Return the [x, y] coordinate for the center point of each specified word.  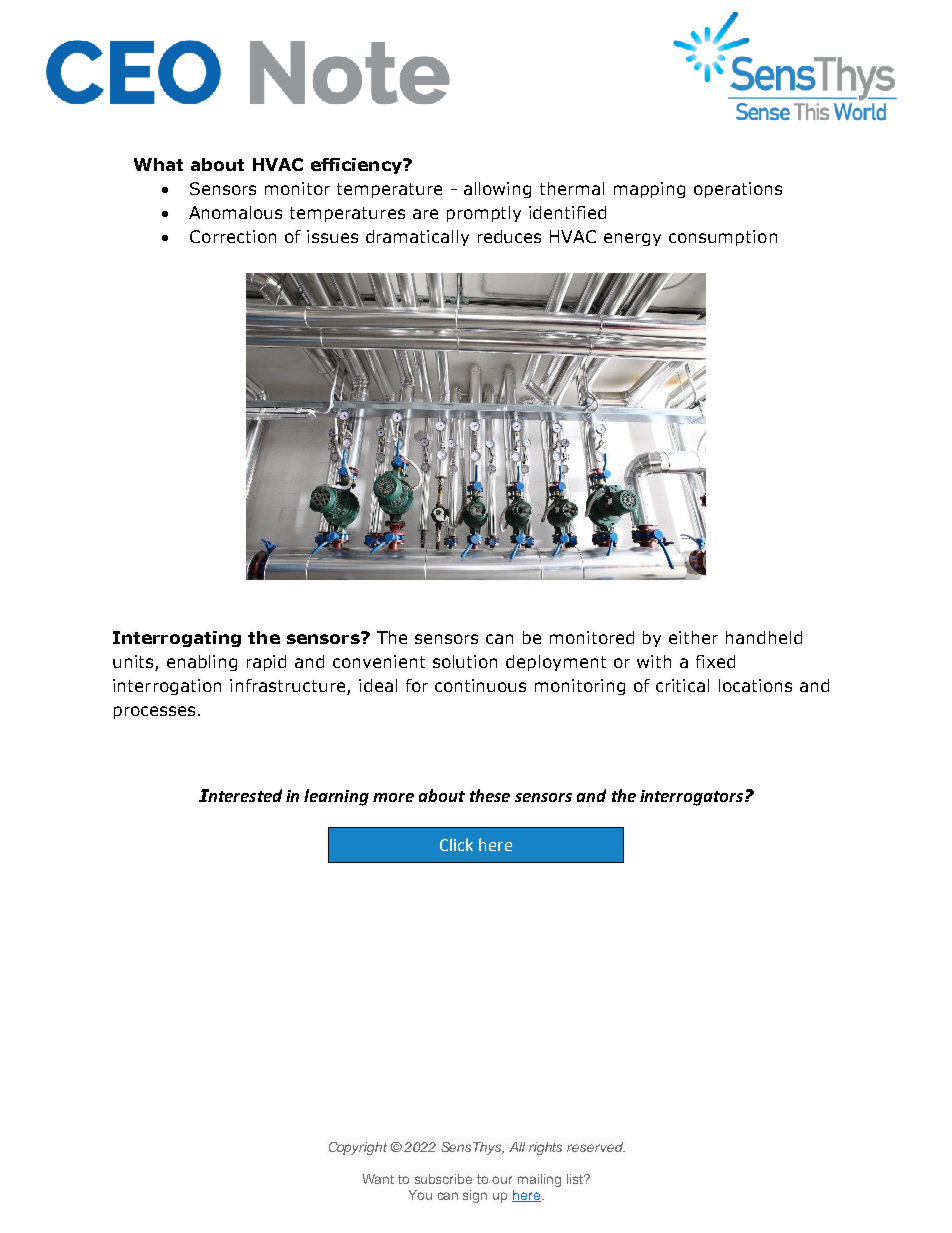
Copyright [358, 1148]
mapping [649, 190]
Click [456, 844]
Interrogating [177, 639]
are [425, 214]
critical [682, 685]
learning [336, 797]
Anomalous [235, 212]
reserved [596, 1147]
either [693, 637]
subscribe [443, 1179]
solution [465, 661]
